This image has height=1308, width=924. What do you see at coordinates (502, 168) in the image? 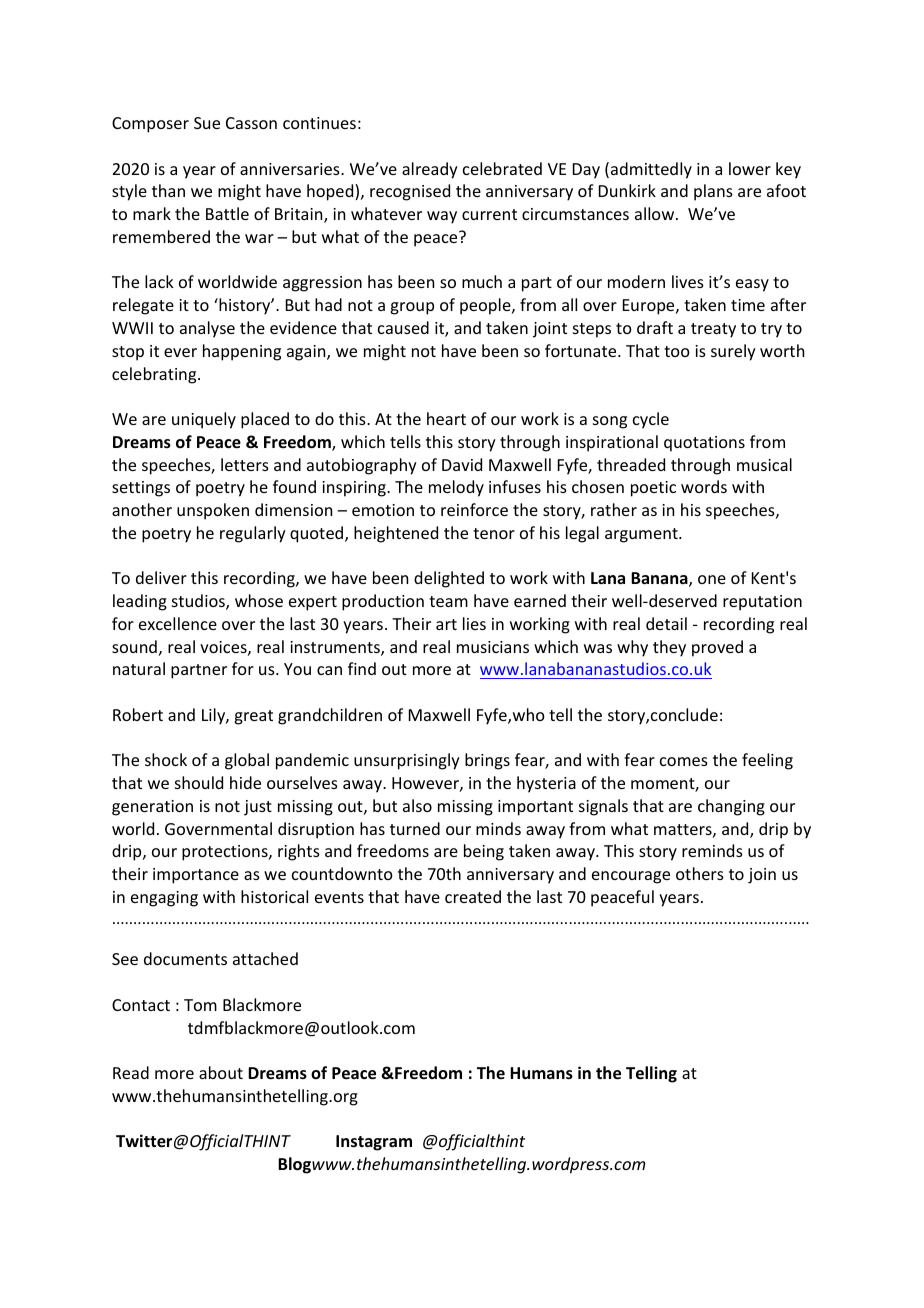
I see `celebrated` at bounding box center [502, 168].
